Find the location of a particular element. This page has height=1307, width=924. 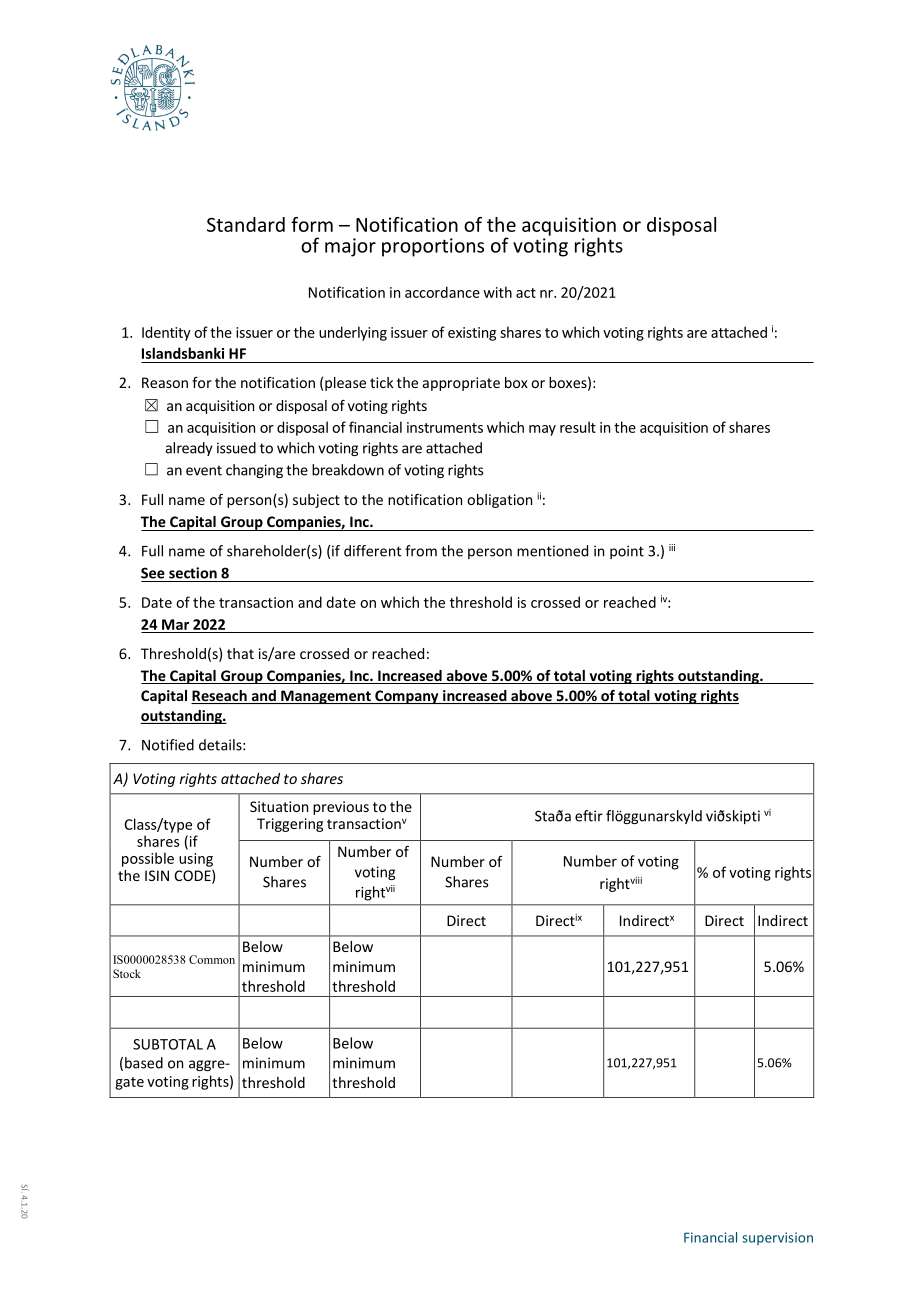

proportions is located at coordinates (433, 247).
